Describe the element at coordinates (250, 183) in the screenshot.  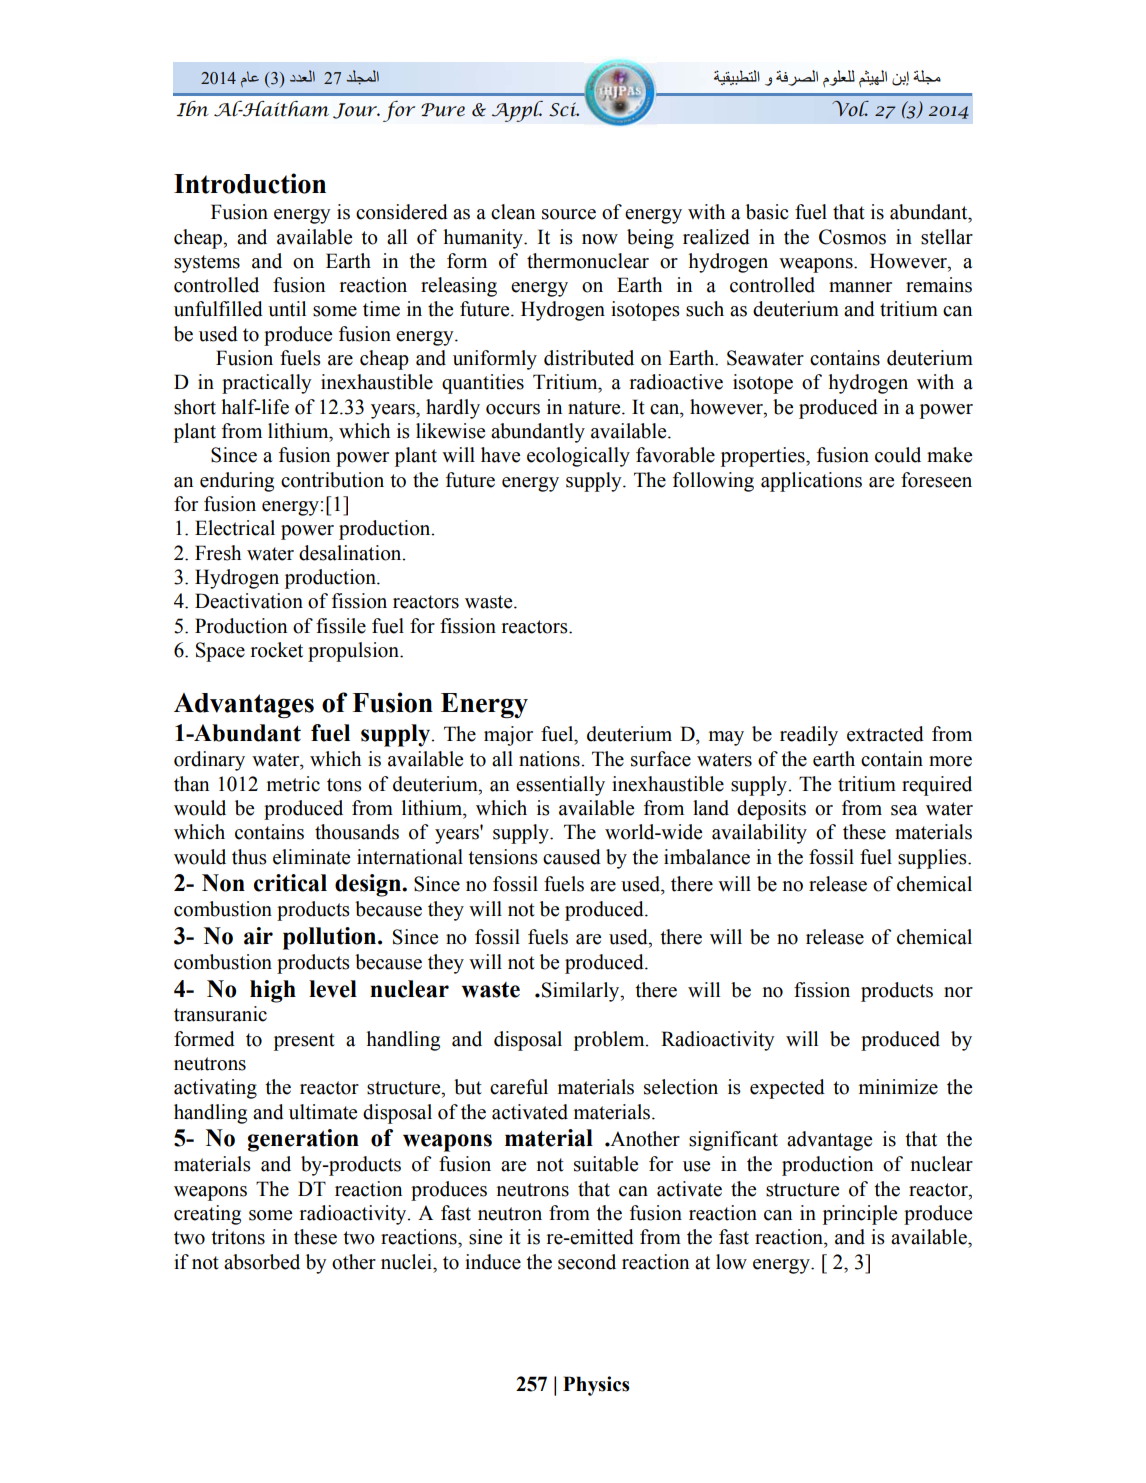
I see `Introduction` at that location.
